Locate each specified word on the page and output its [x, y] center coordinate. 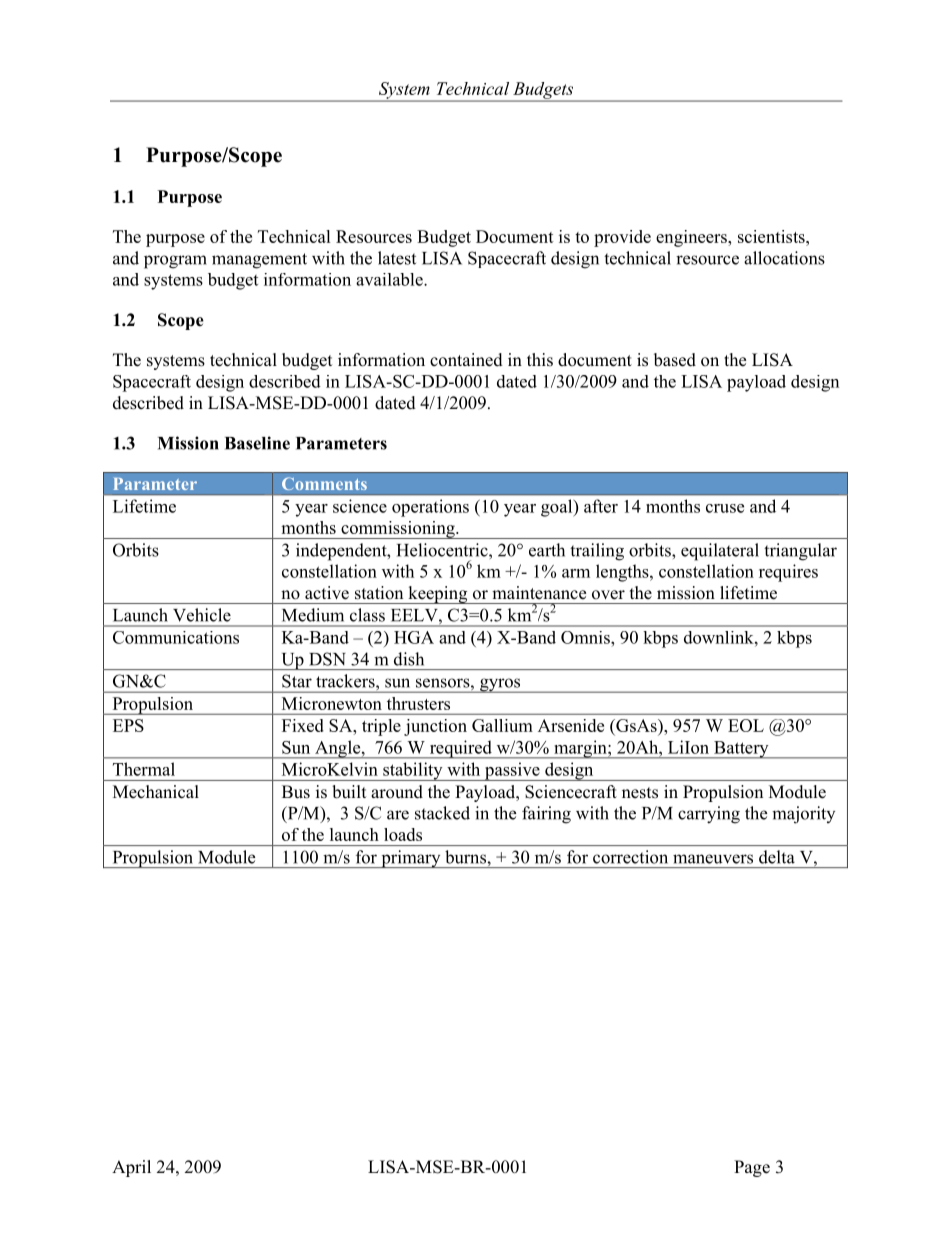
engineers [692, 238]
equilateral [720, 552]
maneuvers [713, 859]
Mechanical [156, 792]
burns [465, 857]
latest [397, 258]
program [175, 262]
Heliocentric [443, 550]
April [131, 1168]
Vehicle [202, 615]
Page [752, 1168]
